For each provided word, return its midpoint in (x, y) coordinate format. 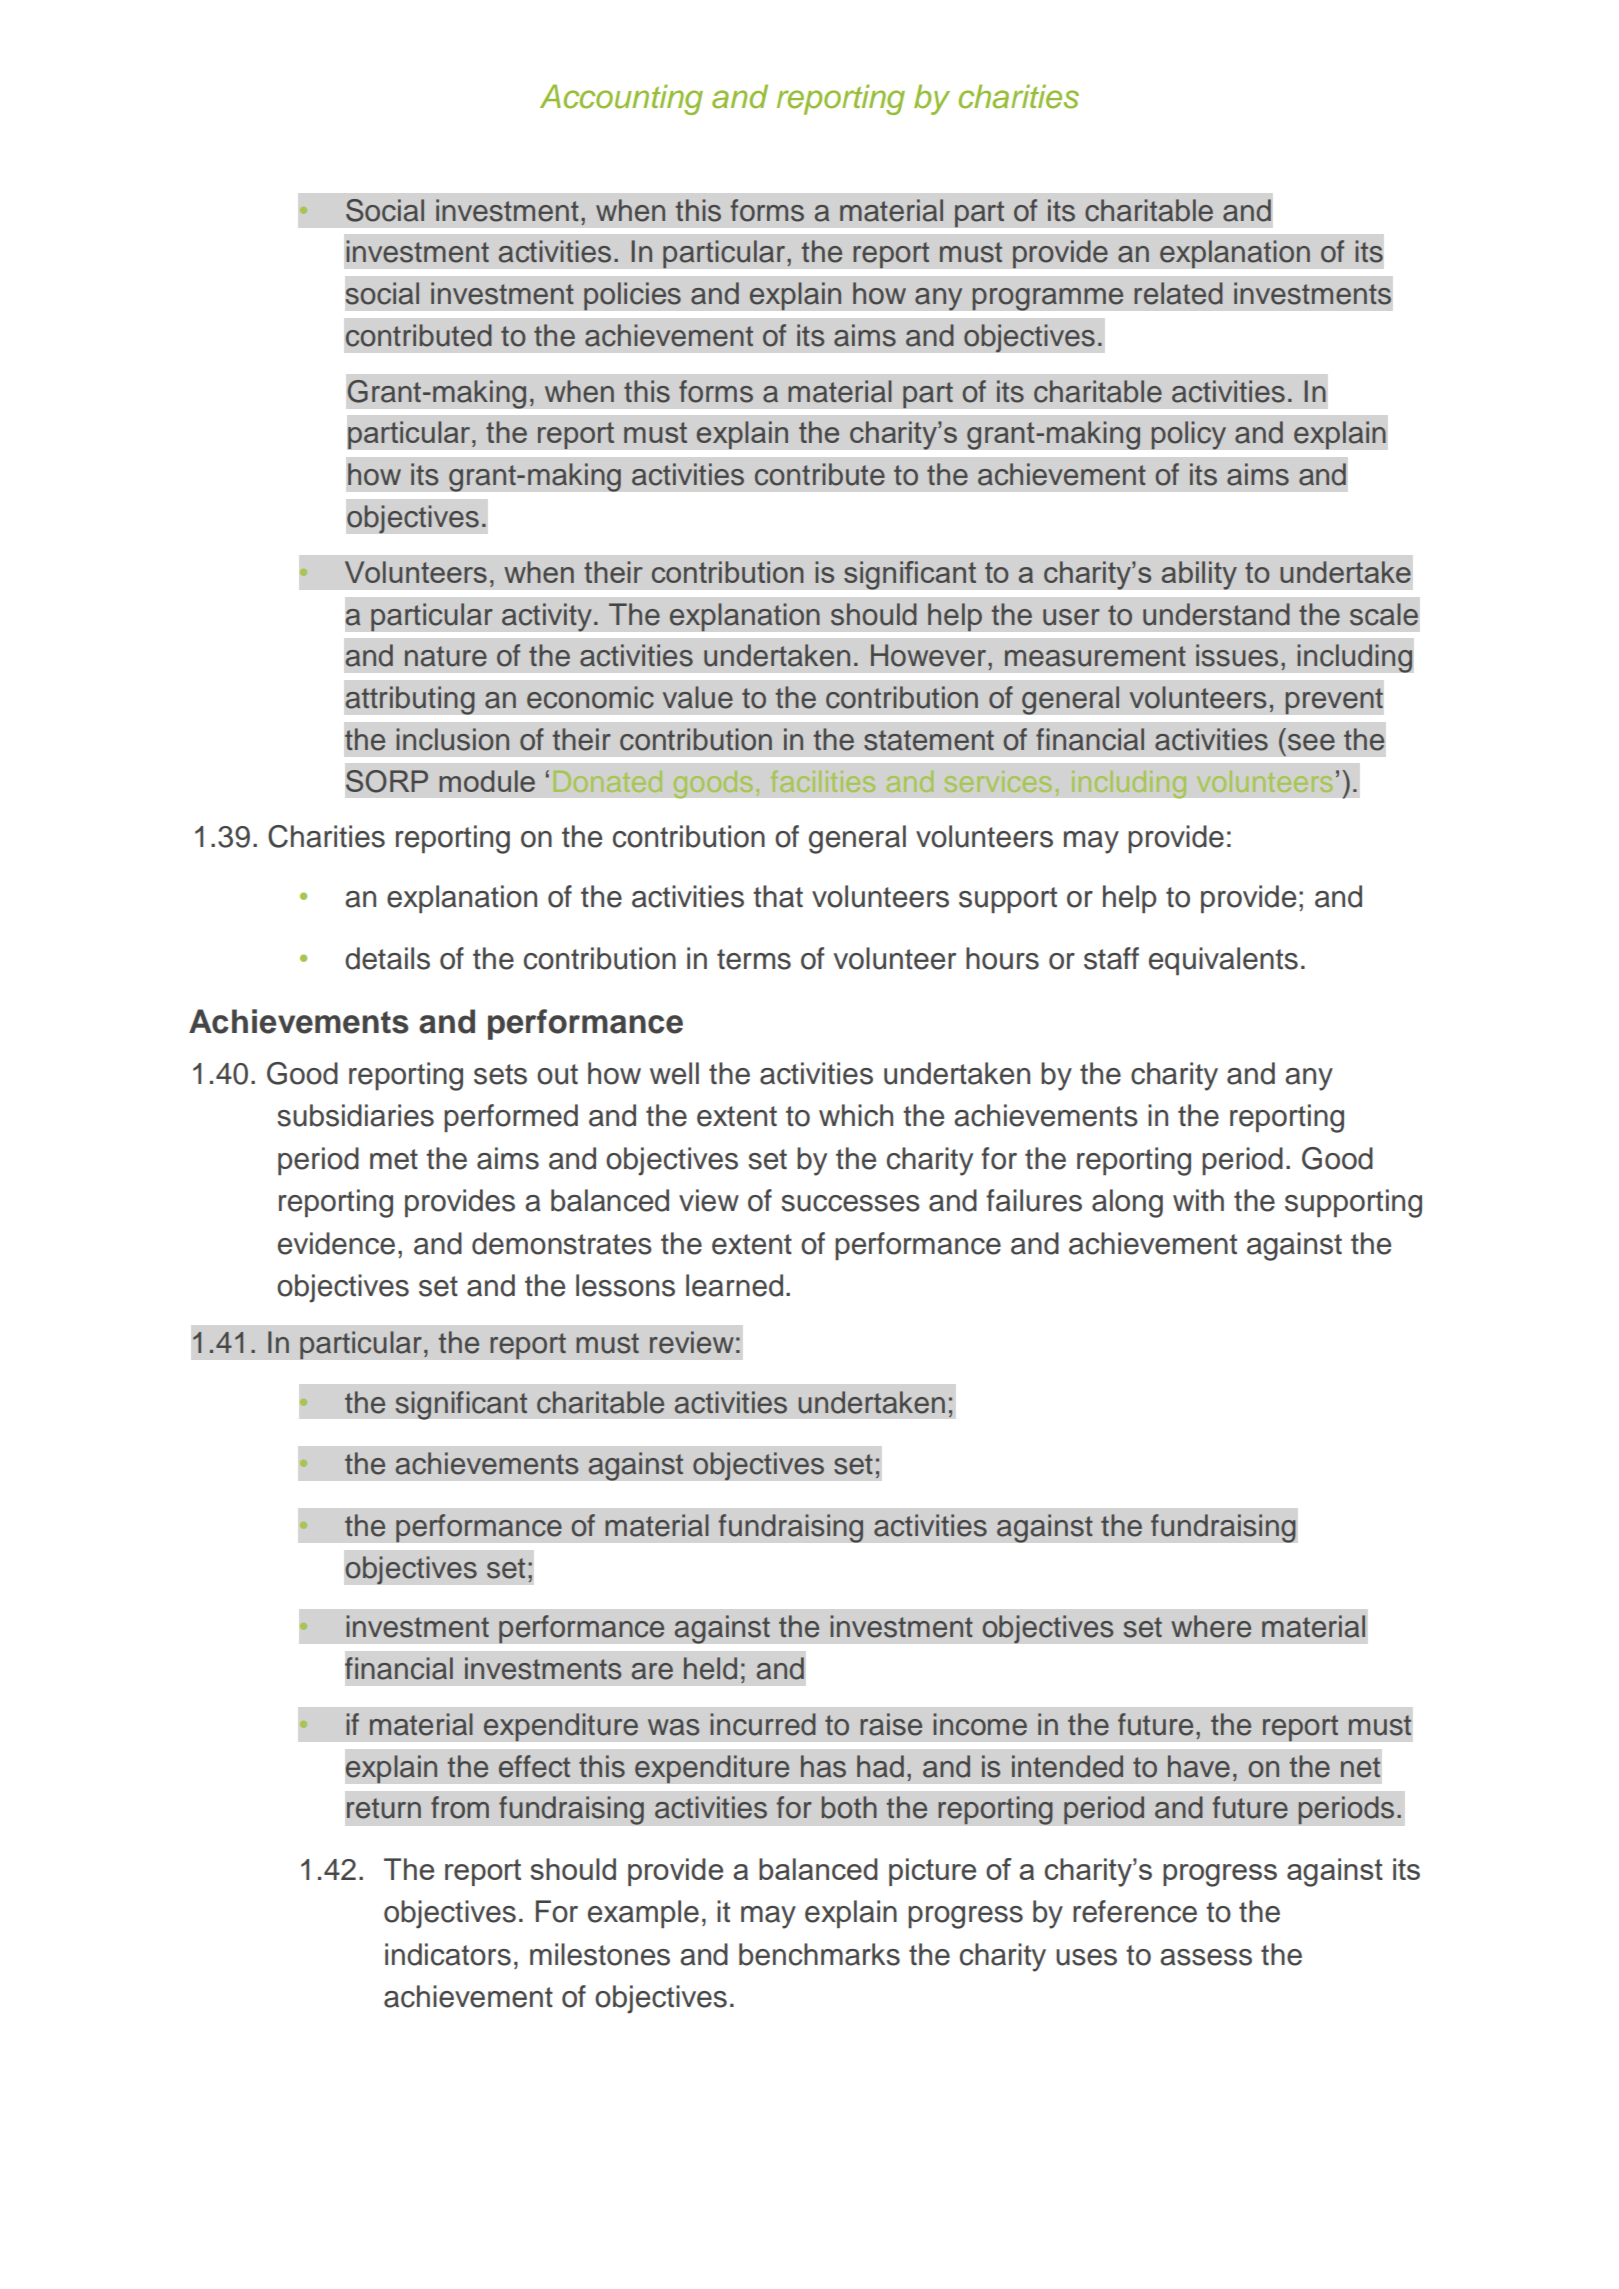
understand (1216, 614)
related (1178, 293)
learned (734, 1285)
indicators (448, 1954)
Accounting (621, 99)
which (856, 1115)
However (930, 655)
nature (446, 656)
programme (1048, 299)
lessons (625, 1285)
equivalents (1223, 961)
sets (500, 1074)
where (1211, 1626)
